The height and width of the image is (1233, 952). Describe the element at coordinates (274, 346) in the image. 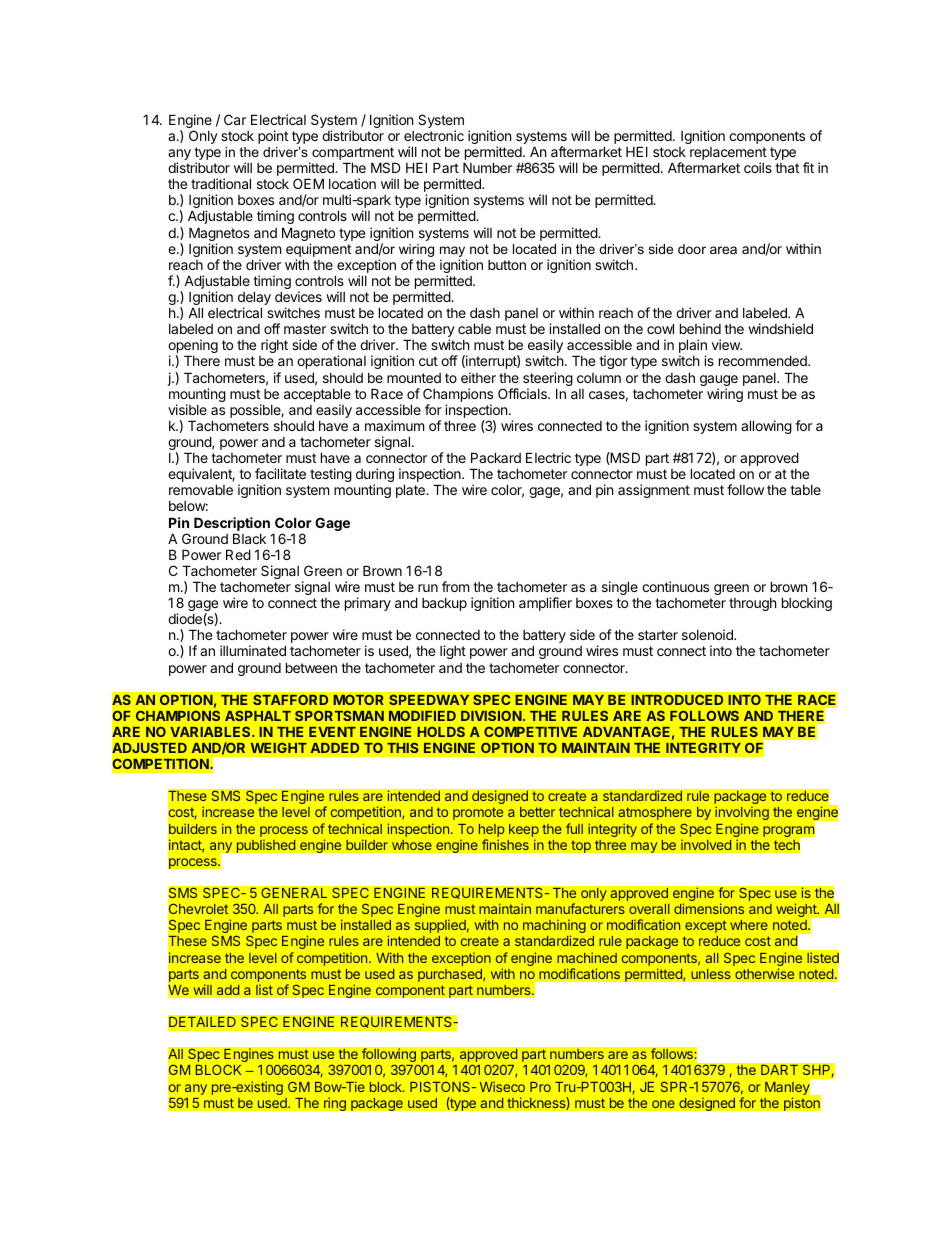

I see `right` at that location.
